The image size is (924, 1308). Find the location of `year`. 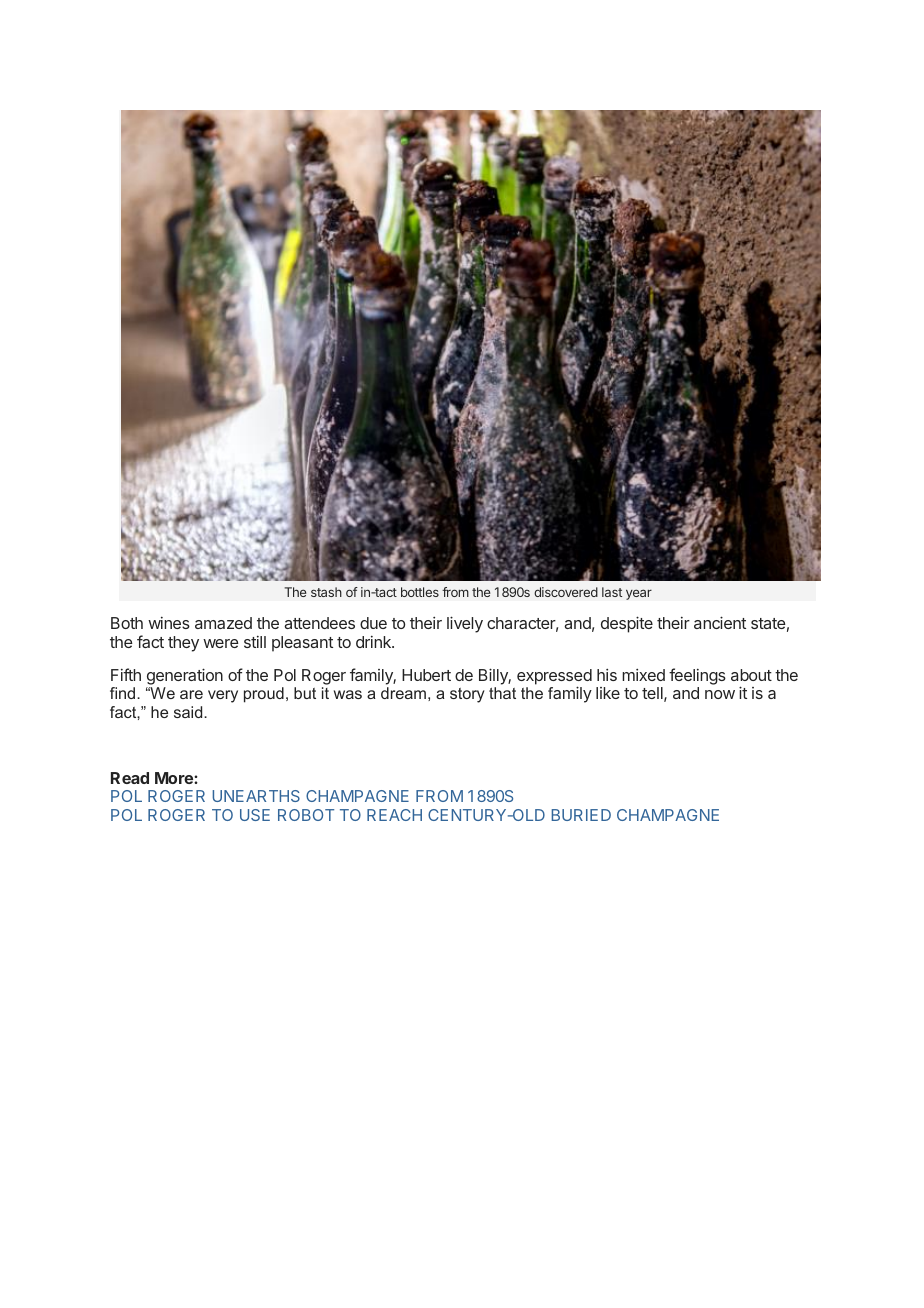

year is located at coordinates (639, 594).
